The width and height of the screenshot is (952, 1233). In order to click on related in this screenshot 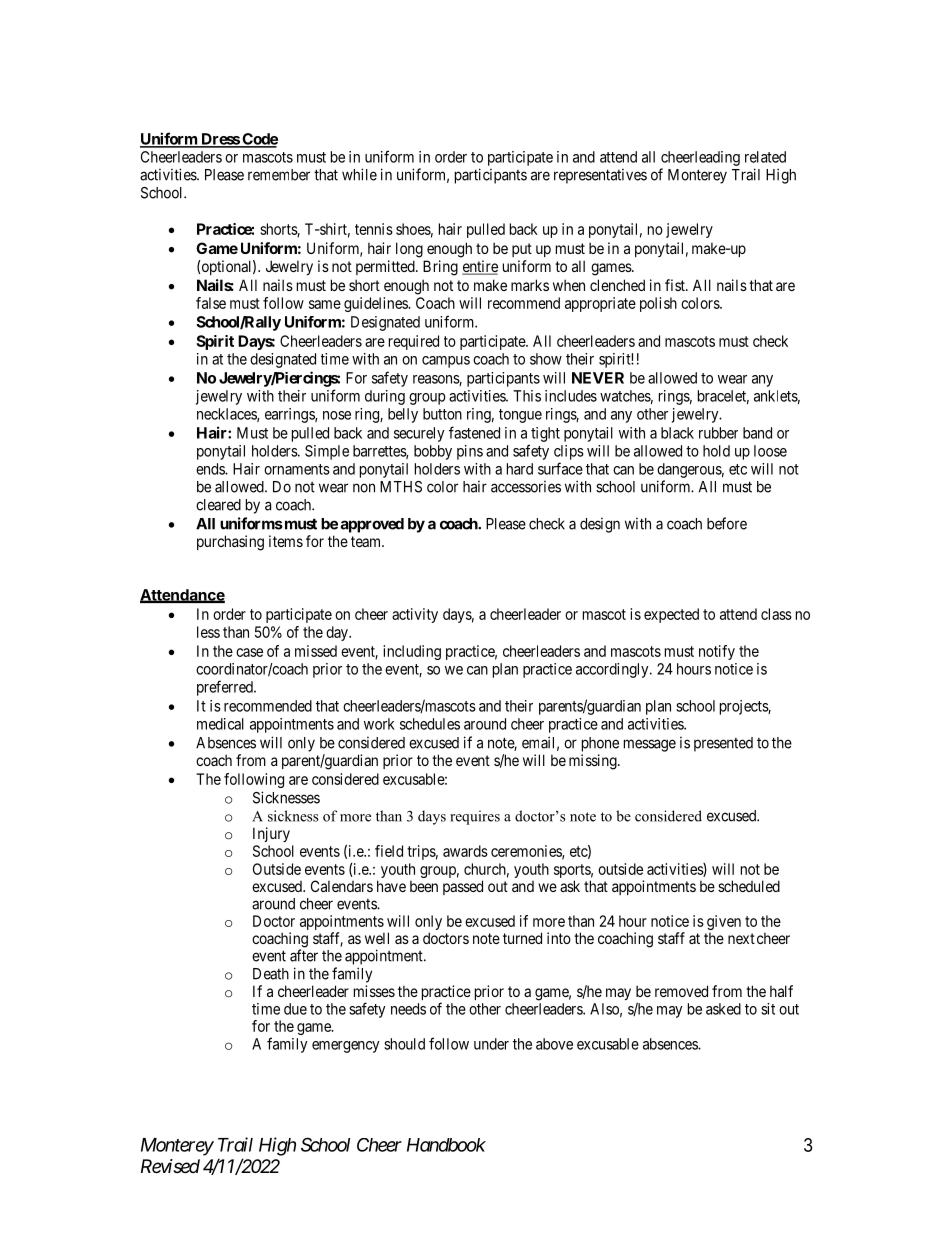, I will do `click(765, 157)`.
